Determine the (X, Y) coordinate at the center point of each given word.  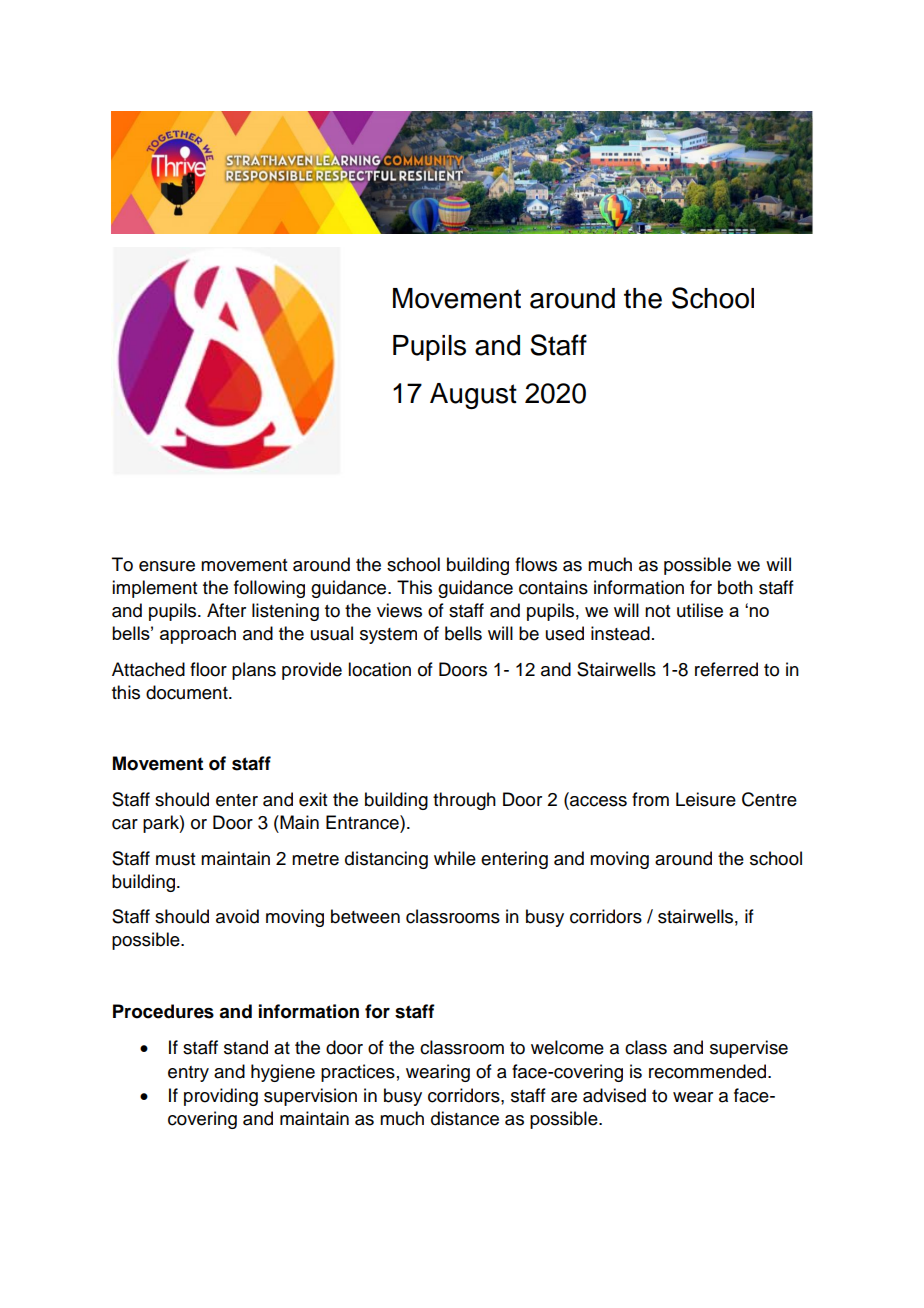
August (473, 396)
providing (221, 1097)
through (464, 801)
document (188, 692)
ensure (167, 566)
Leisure (706, 799)
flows (536, 564)
